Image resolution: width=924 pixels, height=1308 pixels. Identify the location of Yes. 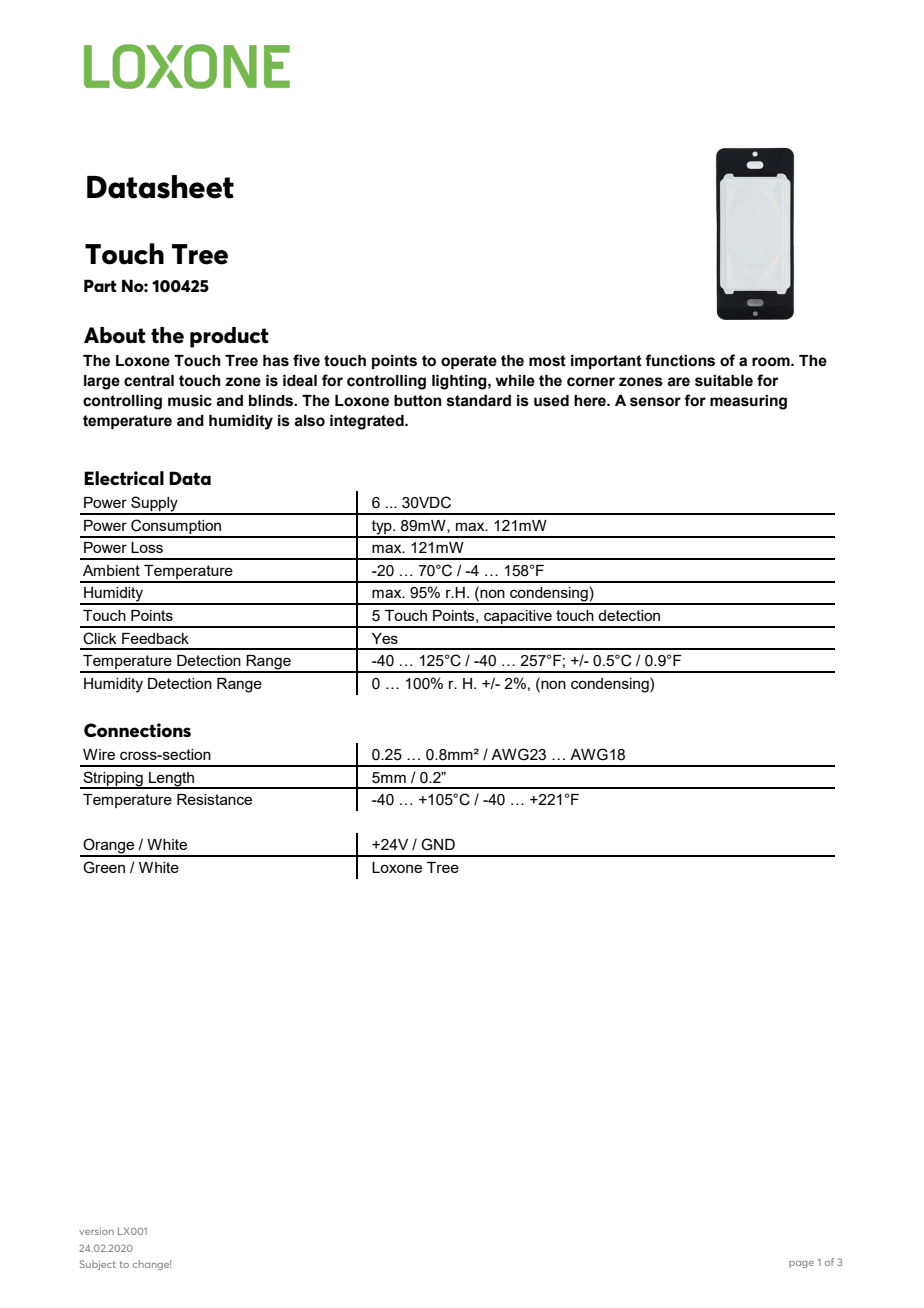
(385, 638).
